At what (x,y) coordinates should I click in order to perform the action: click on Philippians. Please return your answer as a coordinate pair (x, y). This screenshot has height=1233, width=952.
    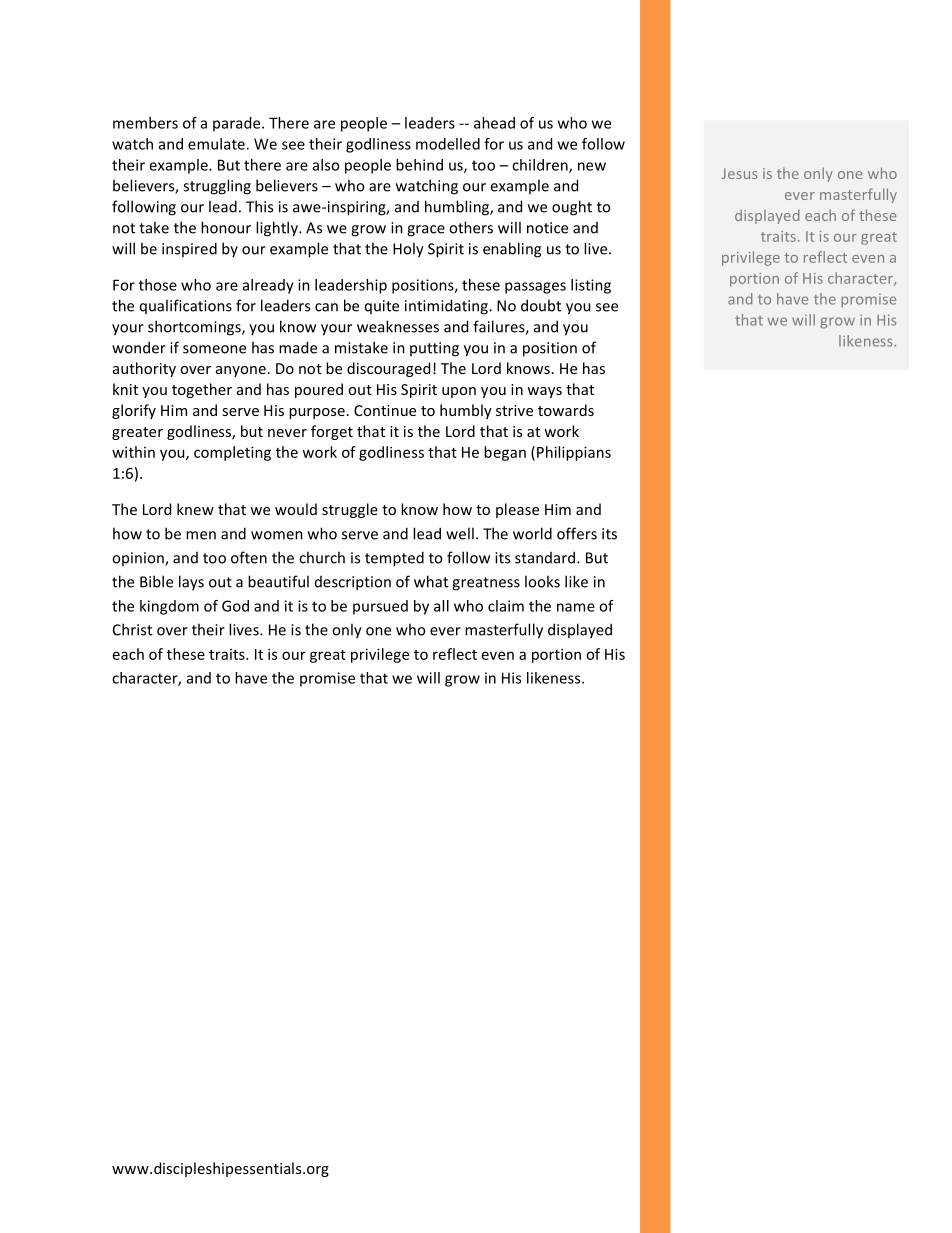
    Looking at the image, I should click on (574, 453).
